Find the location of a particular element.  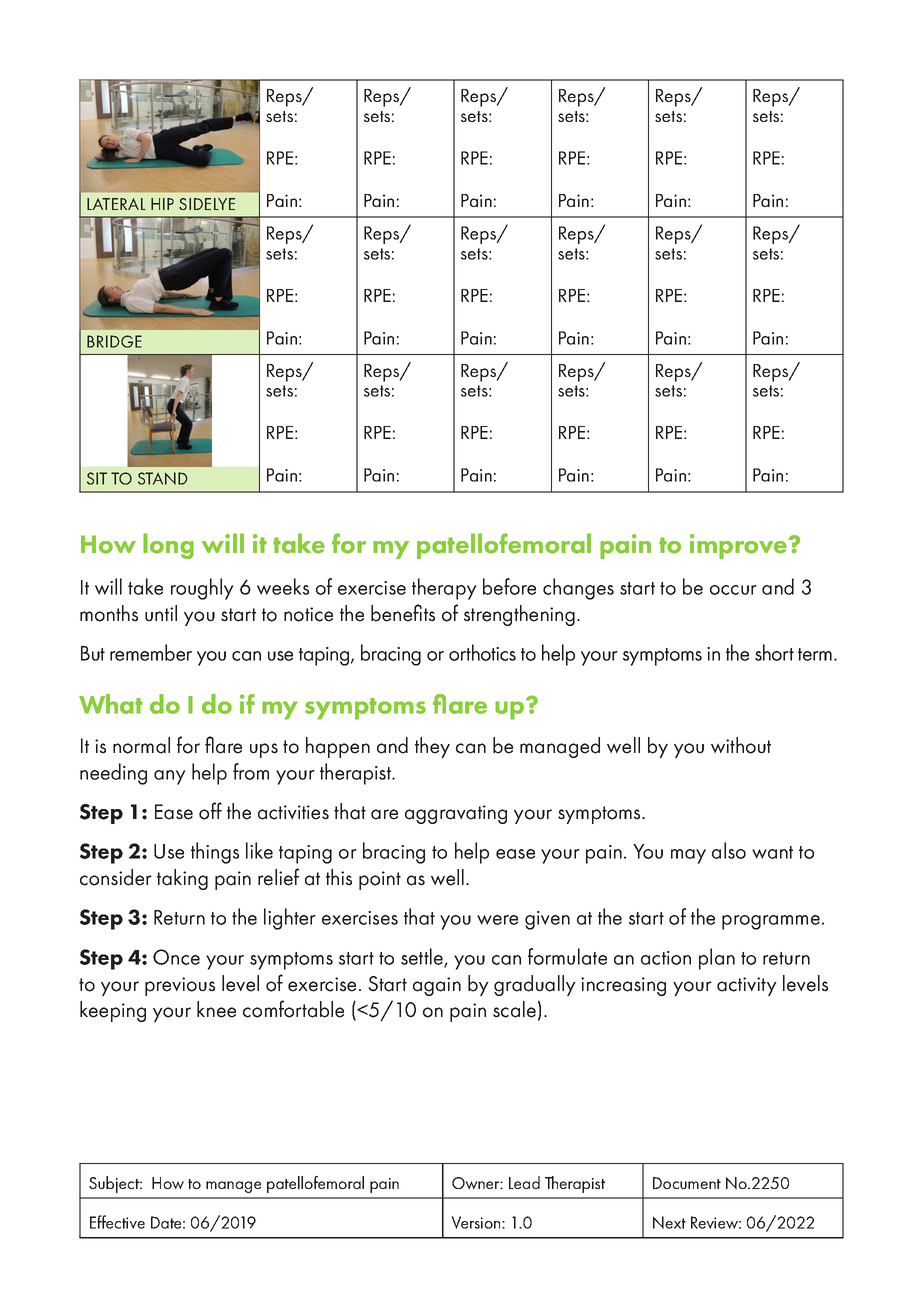

Effective is located at coordinates (117, 1222).
